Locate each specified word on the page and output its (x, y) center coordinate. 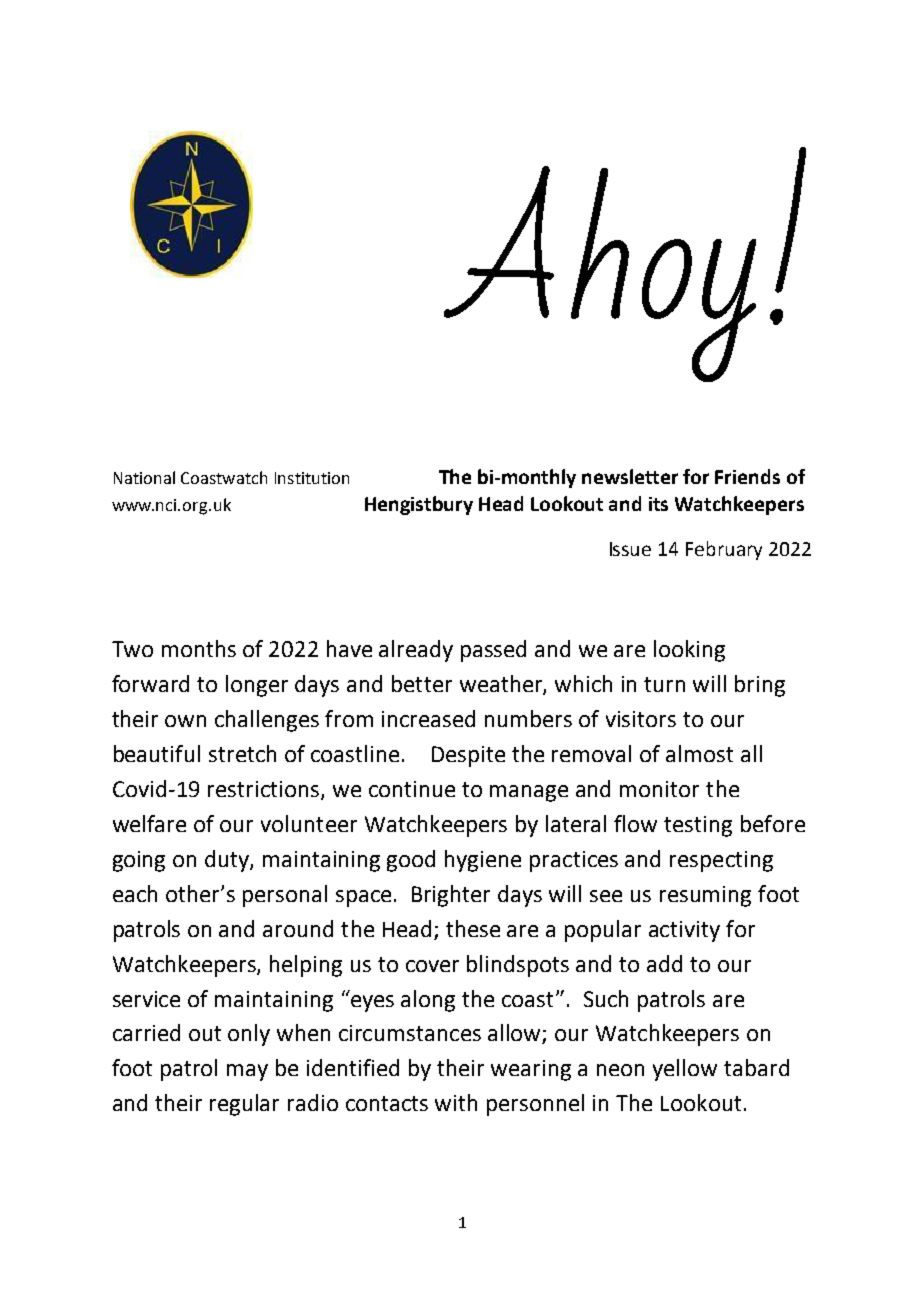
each (135, 893)
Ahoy (600, 274)
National (144, 477)
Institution (312, 478)
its (658, 504)
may (247, 1072)
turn (664, 684)
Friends (747, 476)
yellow (685, 1070)
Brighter (451, 896)
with (456, 1102)
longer (257, 686)
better (422, 683)
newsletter (630, 476)
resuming (705, 896)
